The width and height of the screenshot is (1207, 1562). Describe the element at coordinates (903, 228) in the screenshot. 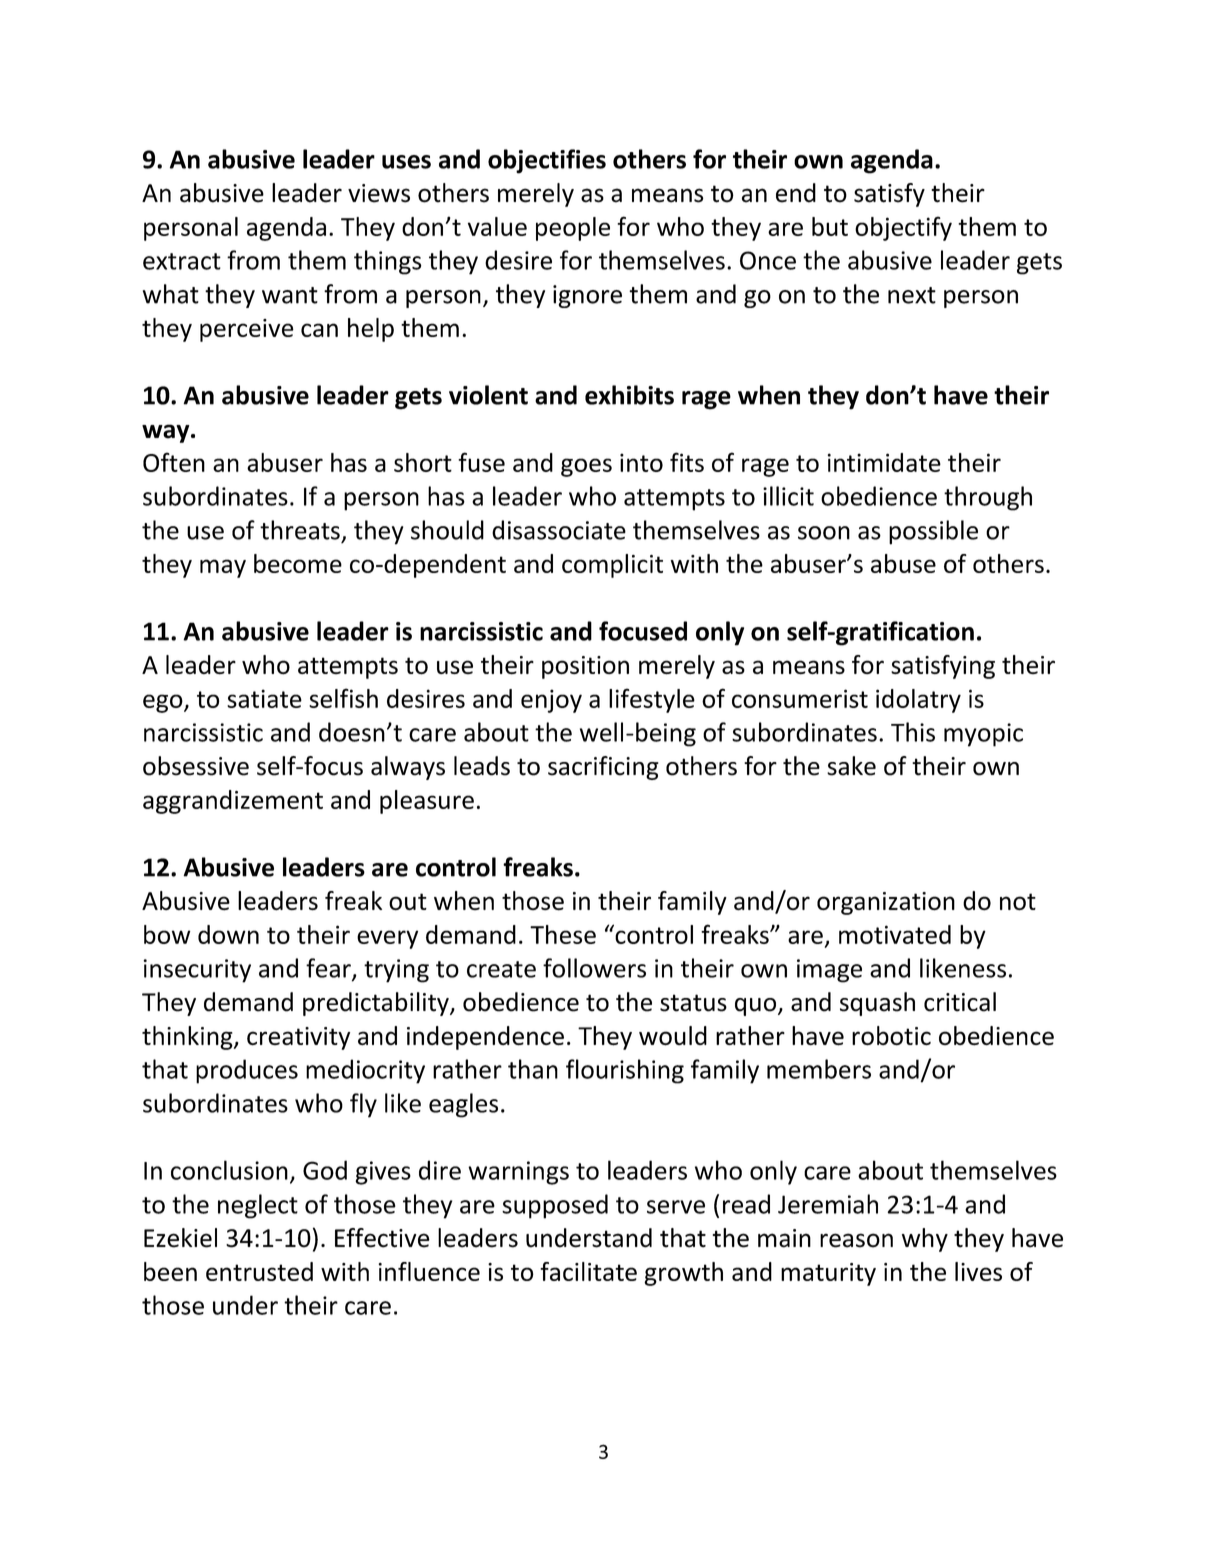

I see `objectify` at that location.
